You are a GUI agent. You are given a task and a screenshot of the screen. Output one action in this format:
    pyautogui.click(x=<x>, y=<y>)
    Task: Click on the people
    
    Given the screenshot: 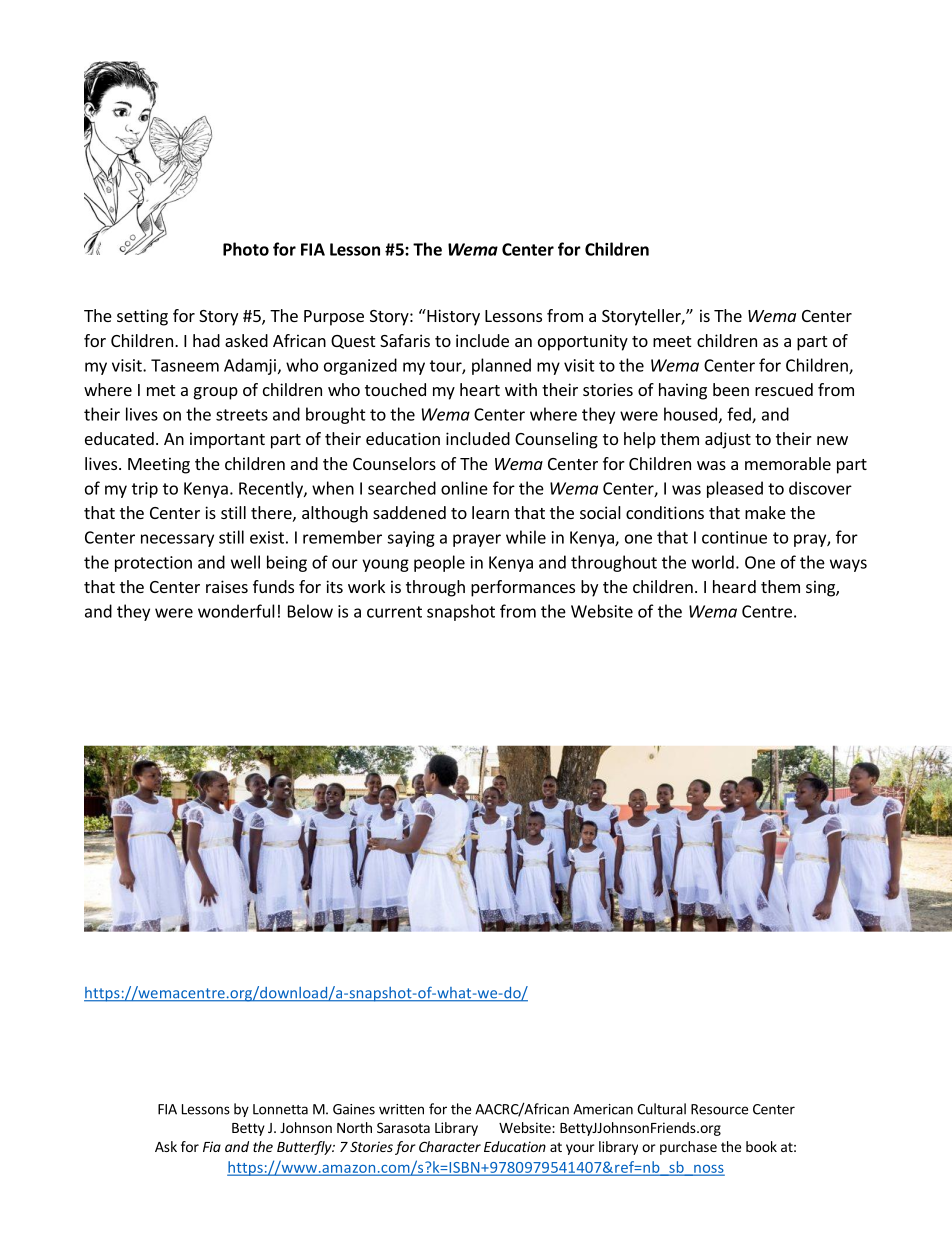 What is the action you would take?
    pyautogui.click(x=439, y=563)
